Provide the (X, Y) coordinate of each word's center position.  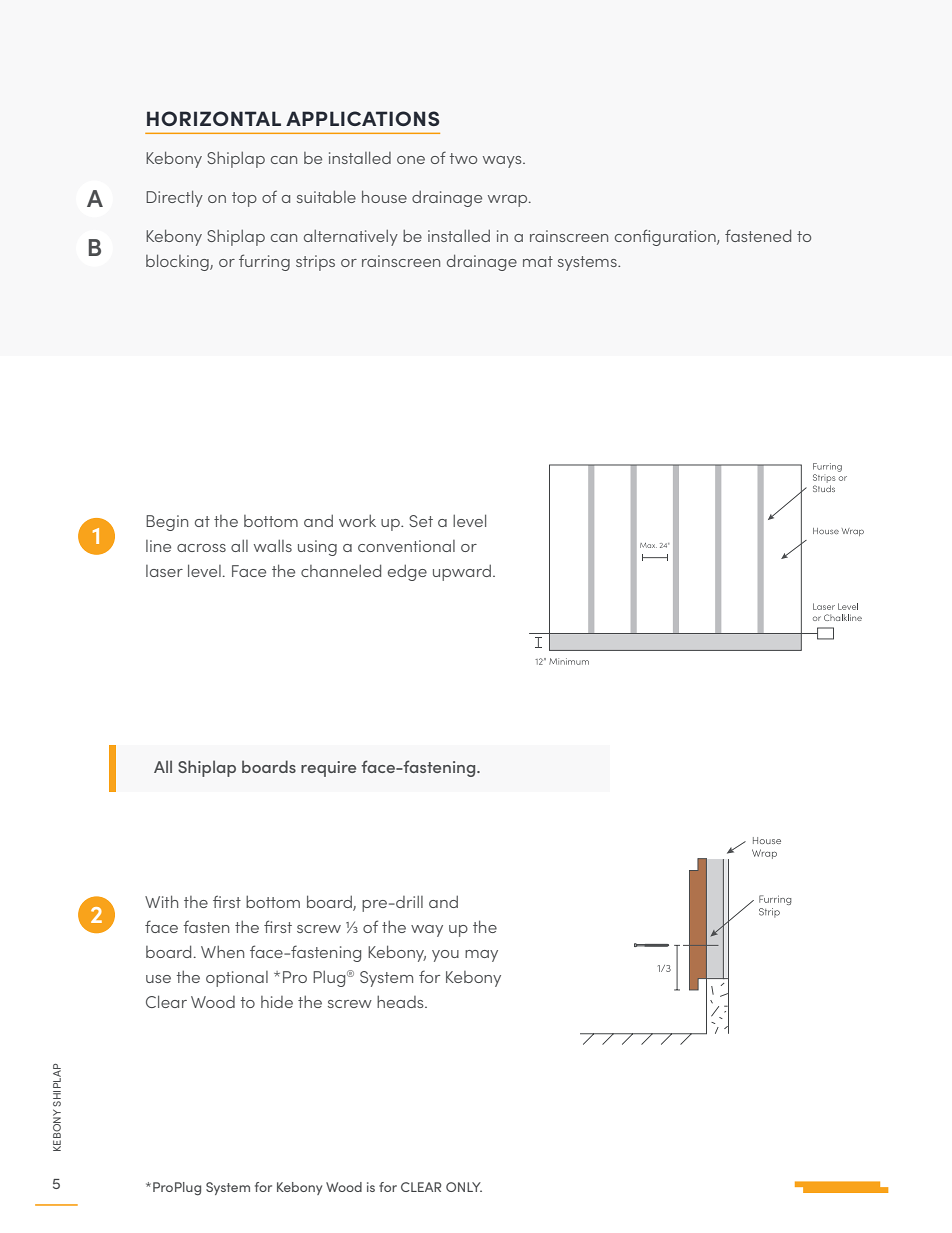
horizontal (214, 118)
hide (277, 1002)
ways (503, 162)
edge (407, 572)
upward (462, 572)
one (411, 160)
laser (164, 571)
